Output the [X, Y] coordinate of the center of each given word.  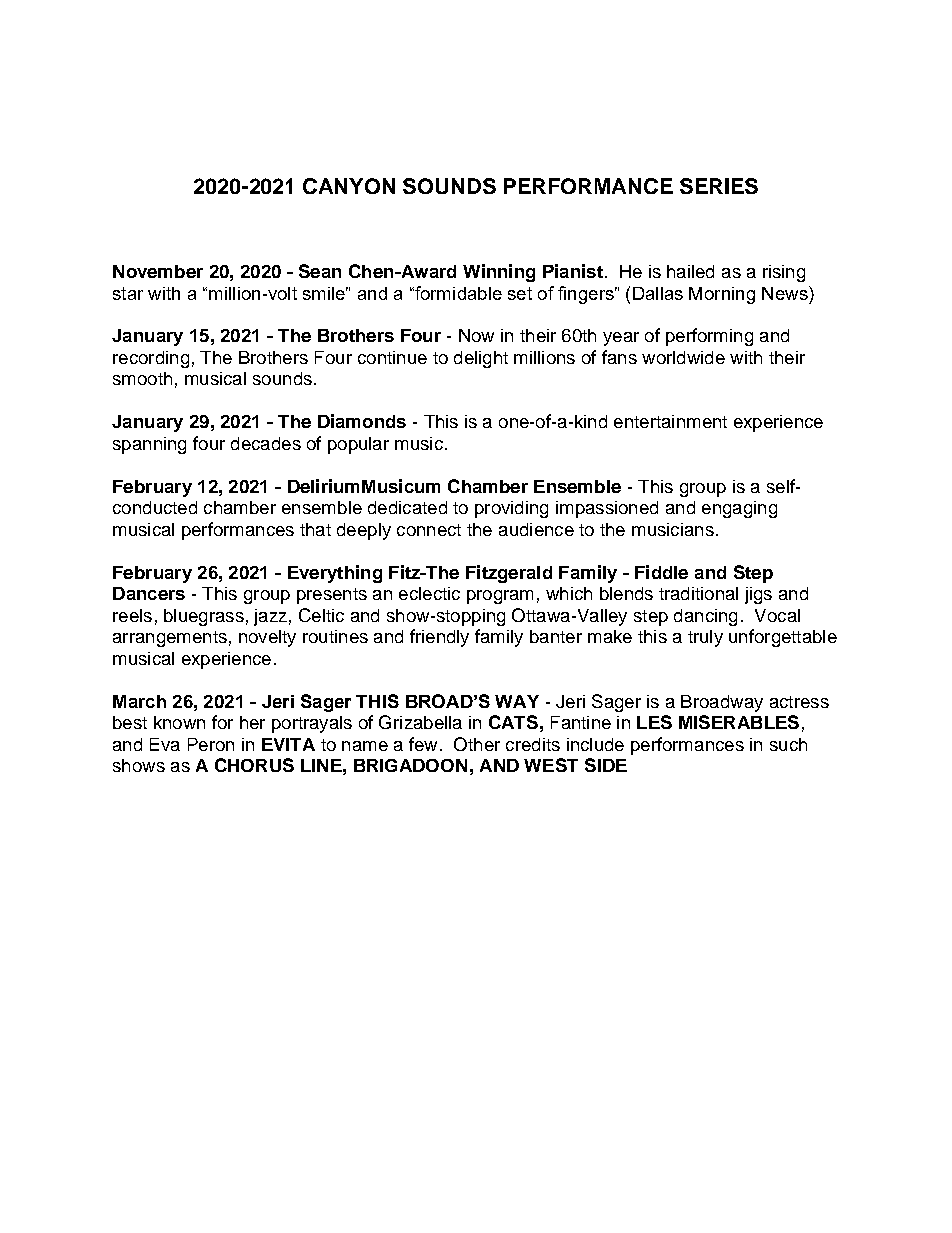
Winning [499, 273]
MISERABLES [739, 722]
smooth [142, 378]
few [423, 744]
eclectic [429, 593]
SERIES [719, 186]
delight [481, 359]
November [158, 271]
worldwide [683, 357]
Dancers [149, 593]
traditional [698, 593]
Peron [211, 744]
